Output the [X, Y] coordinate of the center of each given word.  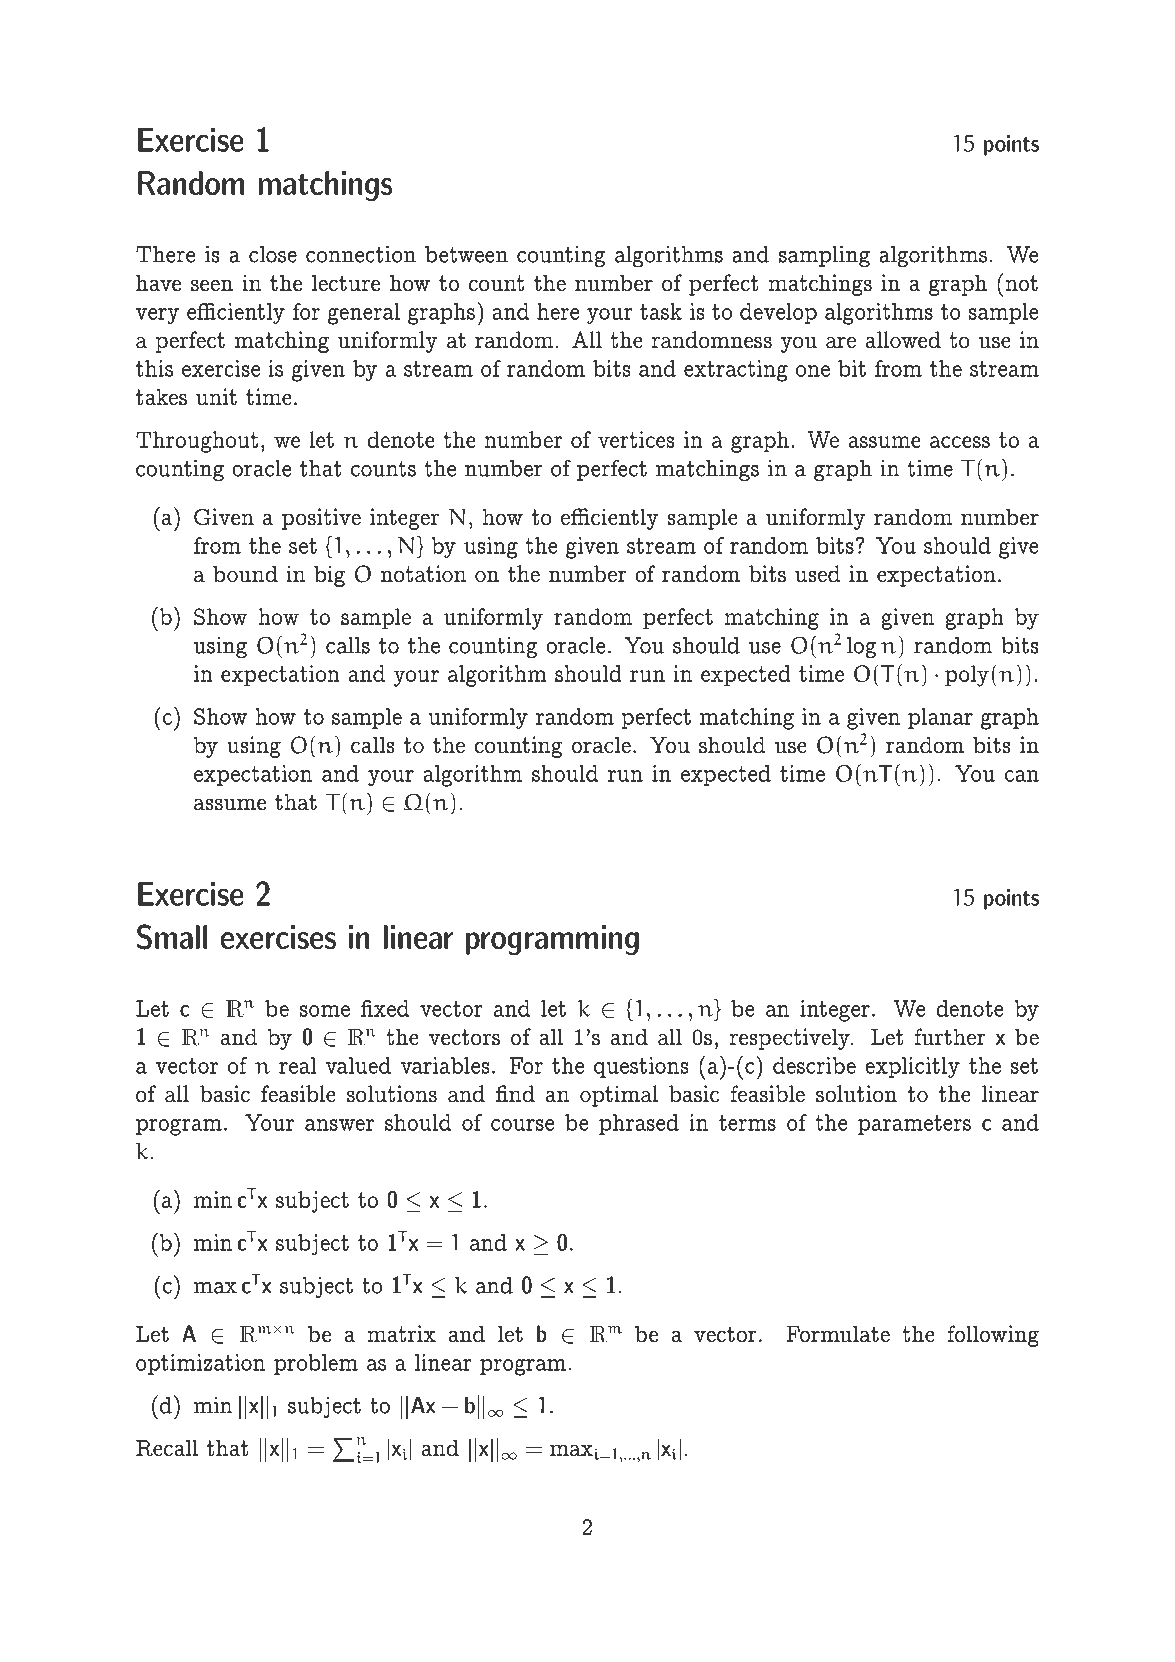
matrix [401, 1334]
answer [339, 1125]
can [1022, 776]
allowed [903, 340]
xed [390, 1008]
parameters [914, 1125]
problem [316, 1364]
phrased [639, 1124]
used [818, 574]
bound [245, 574]
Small [172, 937]
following [993, 1336]
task [661, 311]
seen [212, 285]
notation [424, 574]
